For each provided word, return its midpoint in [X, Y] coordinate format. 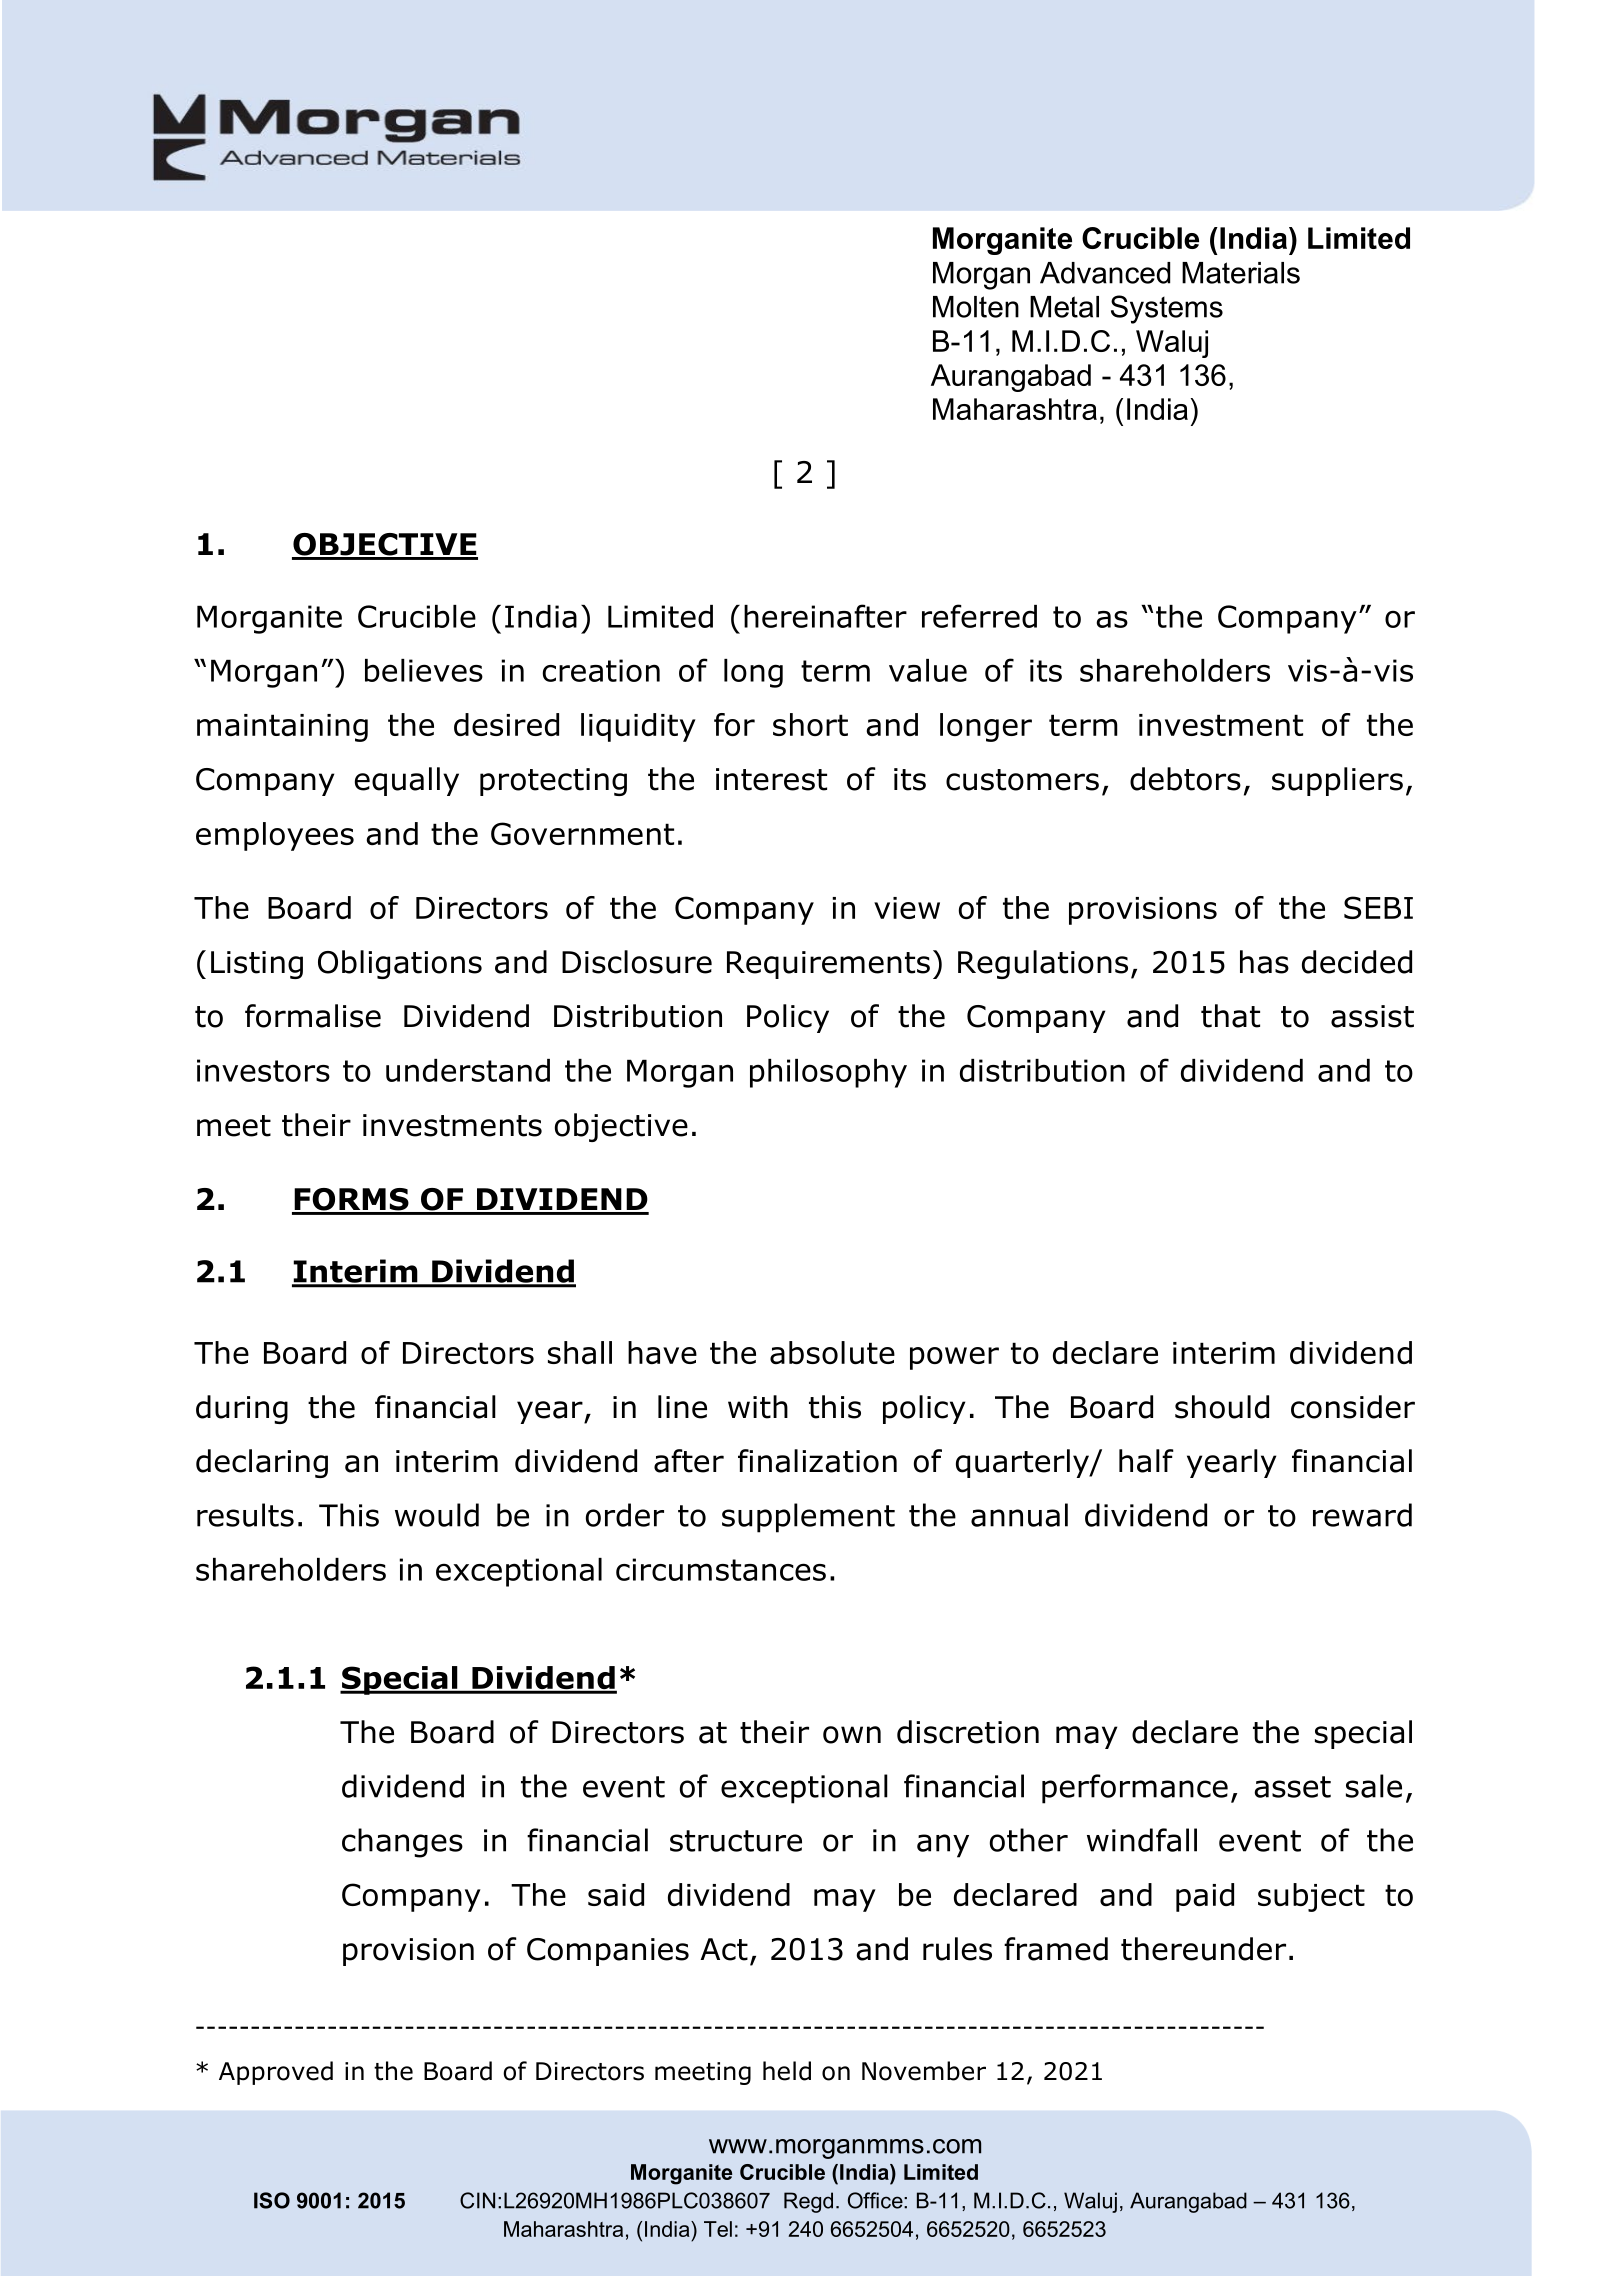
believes [424, 670]
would [437, 1515]
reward [1362, 1515]
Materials [1241, 273]
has [1264, 962]
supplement [808, 1518]
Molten [976, 307]
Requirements [828, 965]
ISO [272, 2200]
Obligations [400, 964]
